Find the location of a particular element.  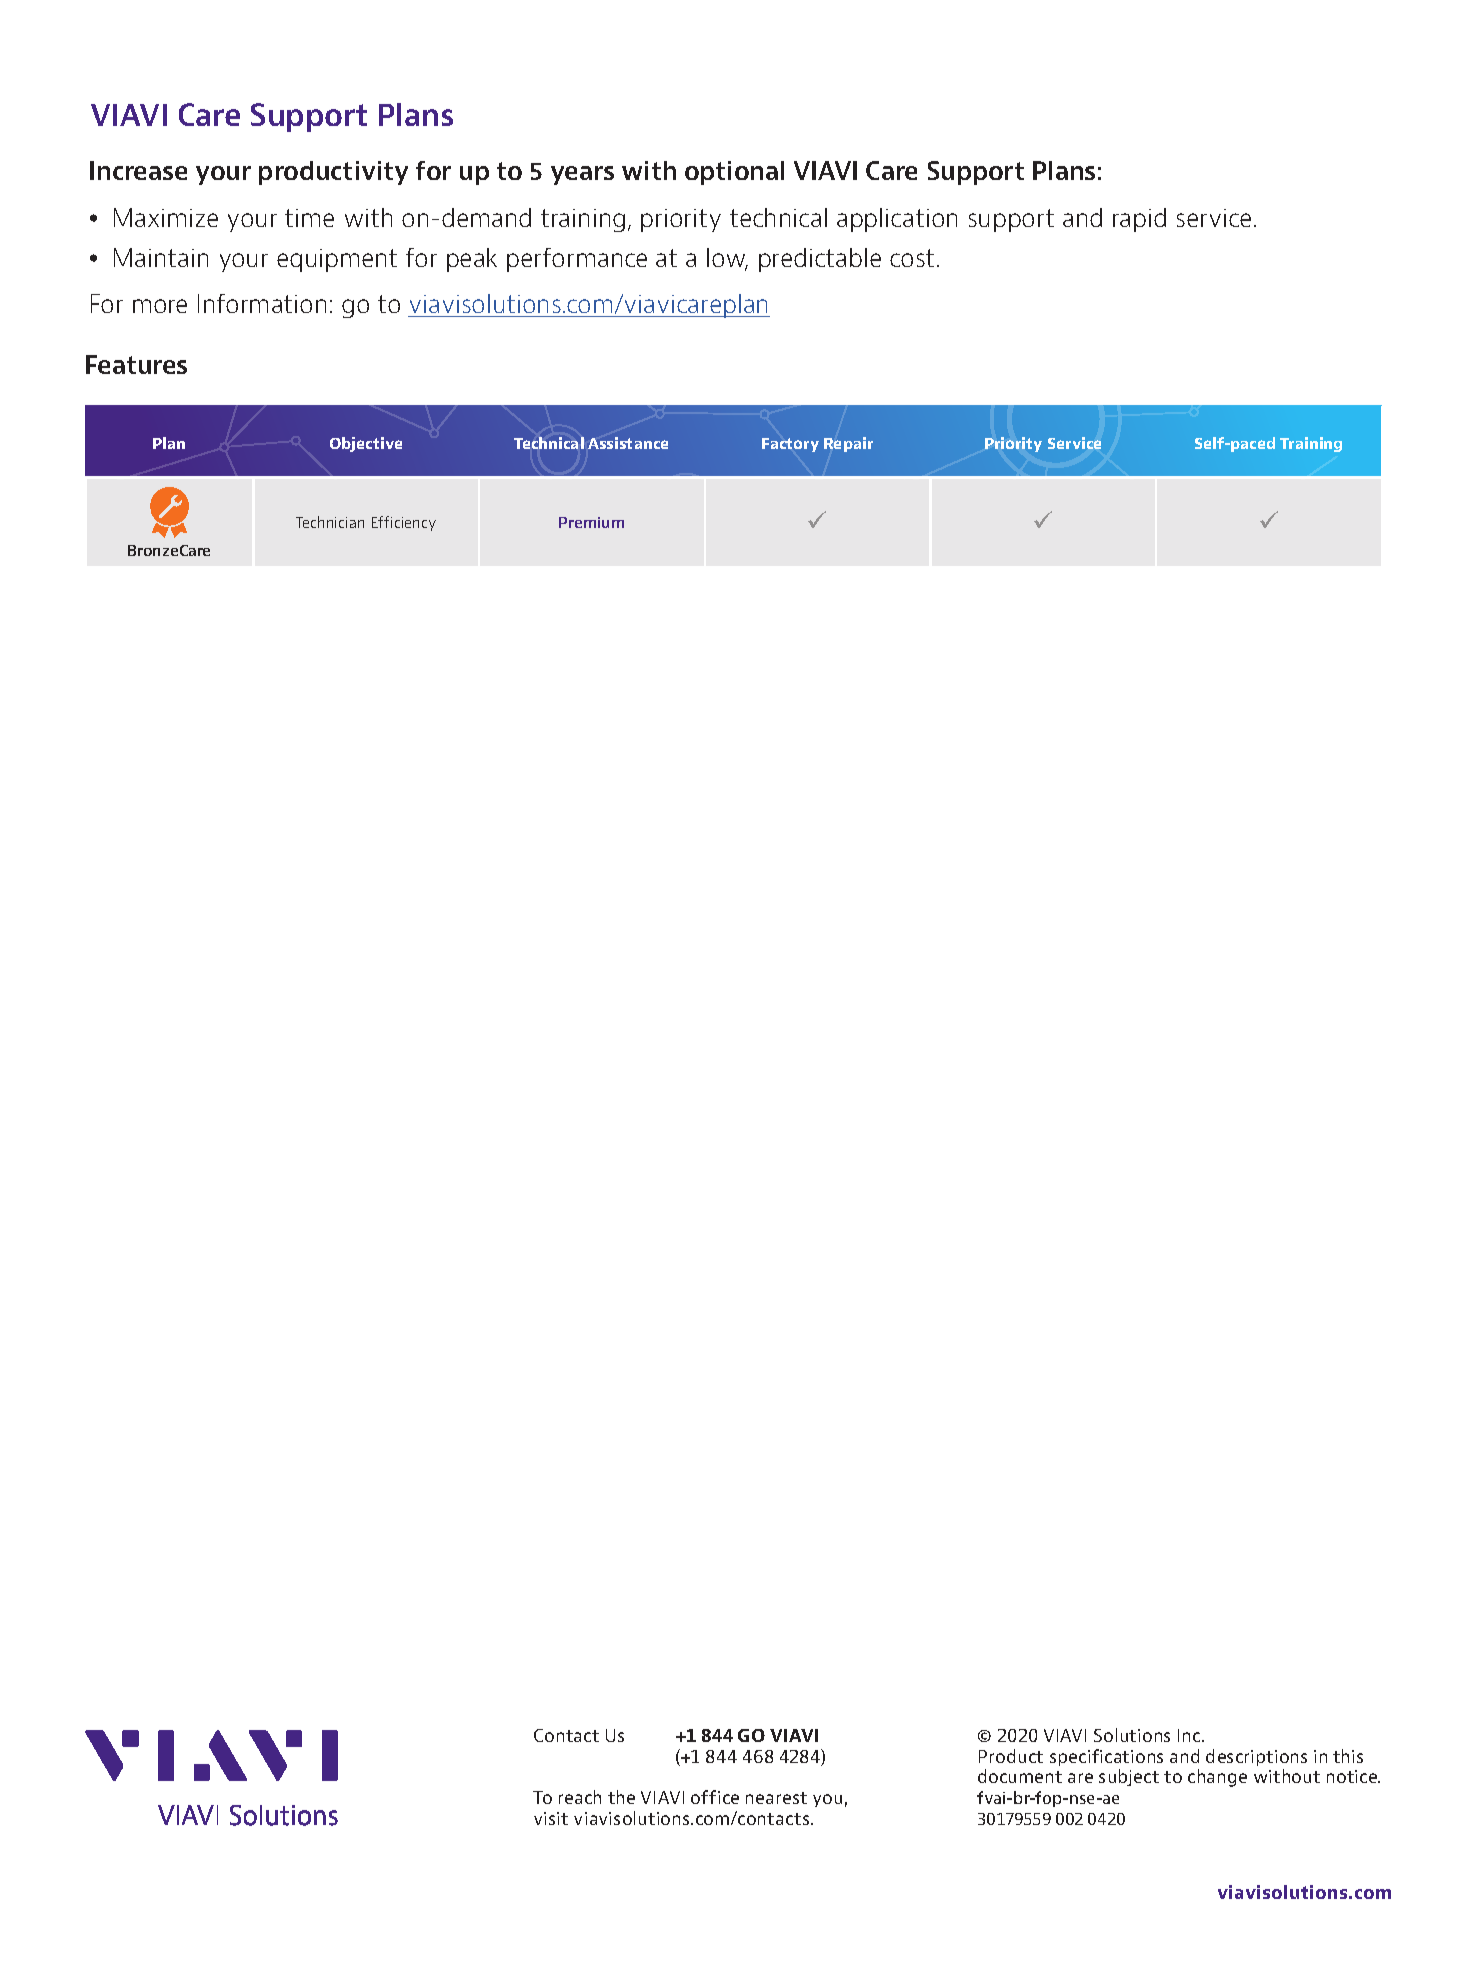

nearest is located at coordinates (776, 1798).
